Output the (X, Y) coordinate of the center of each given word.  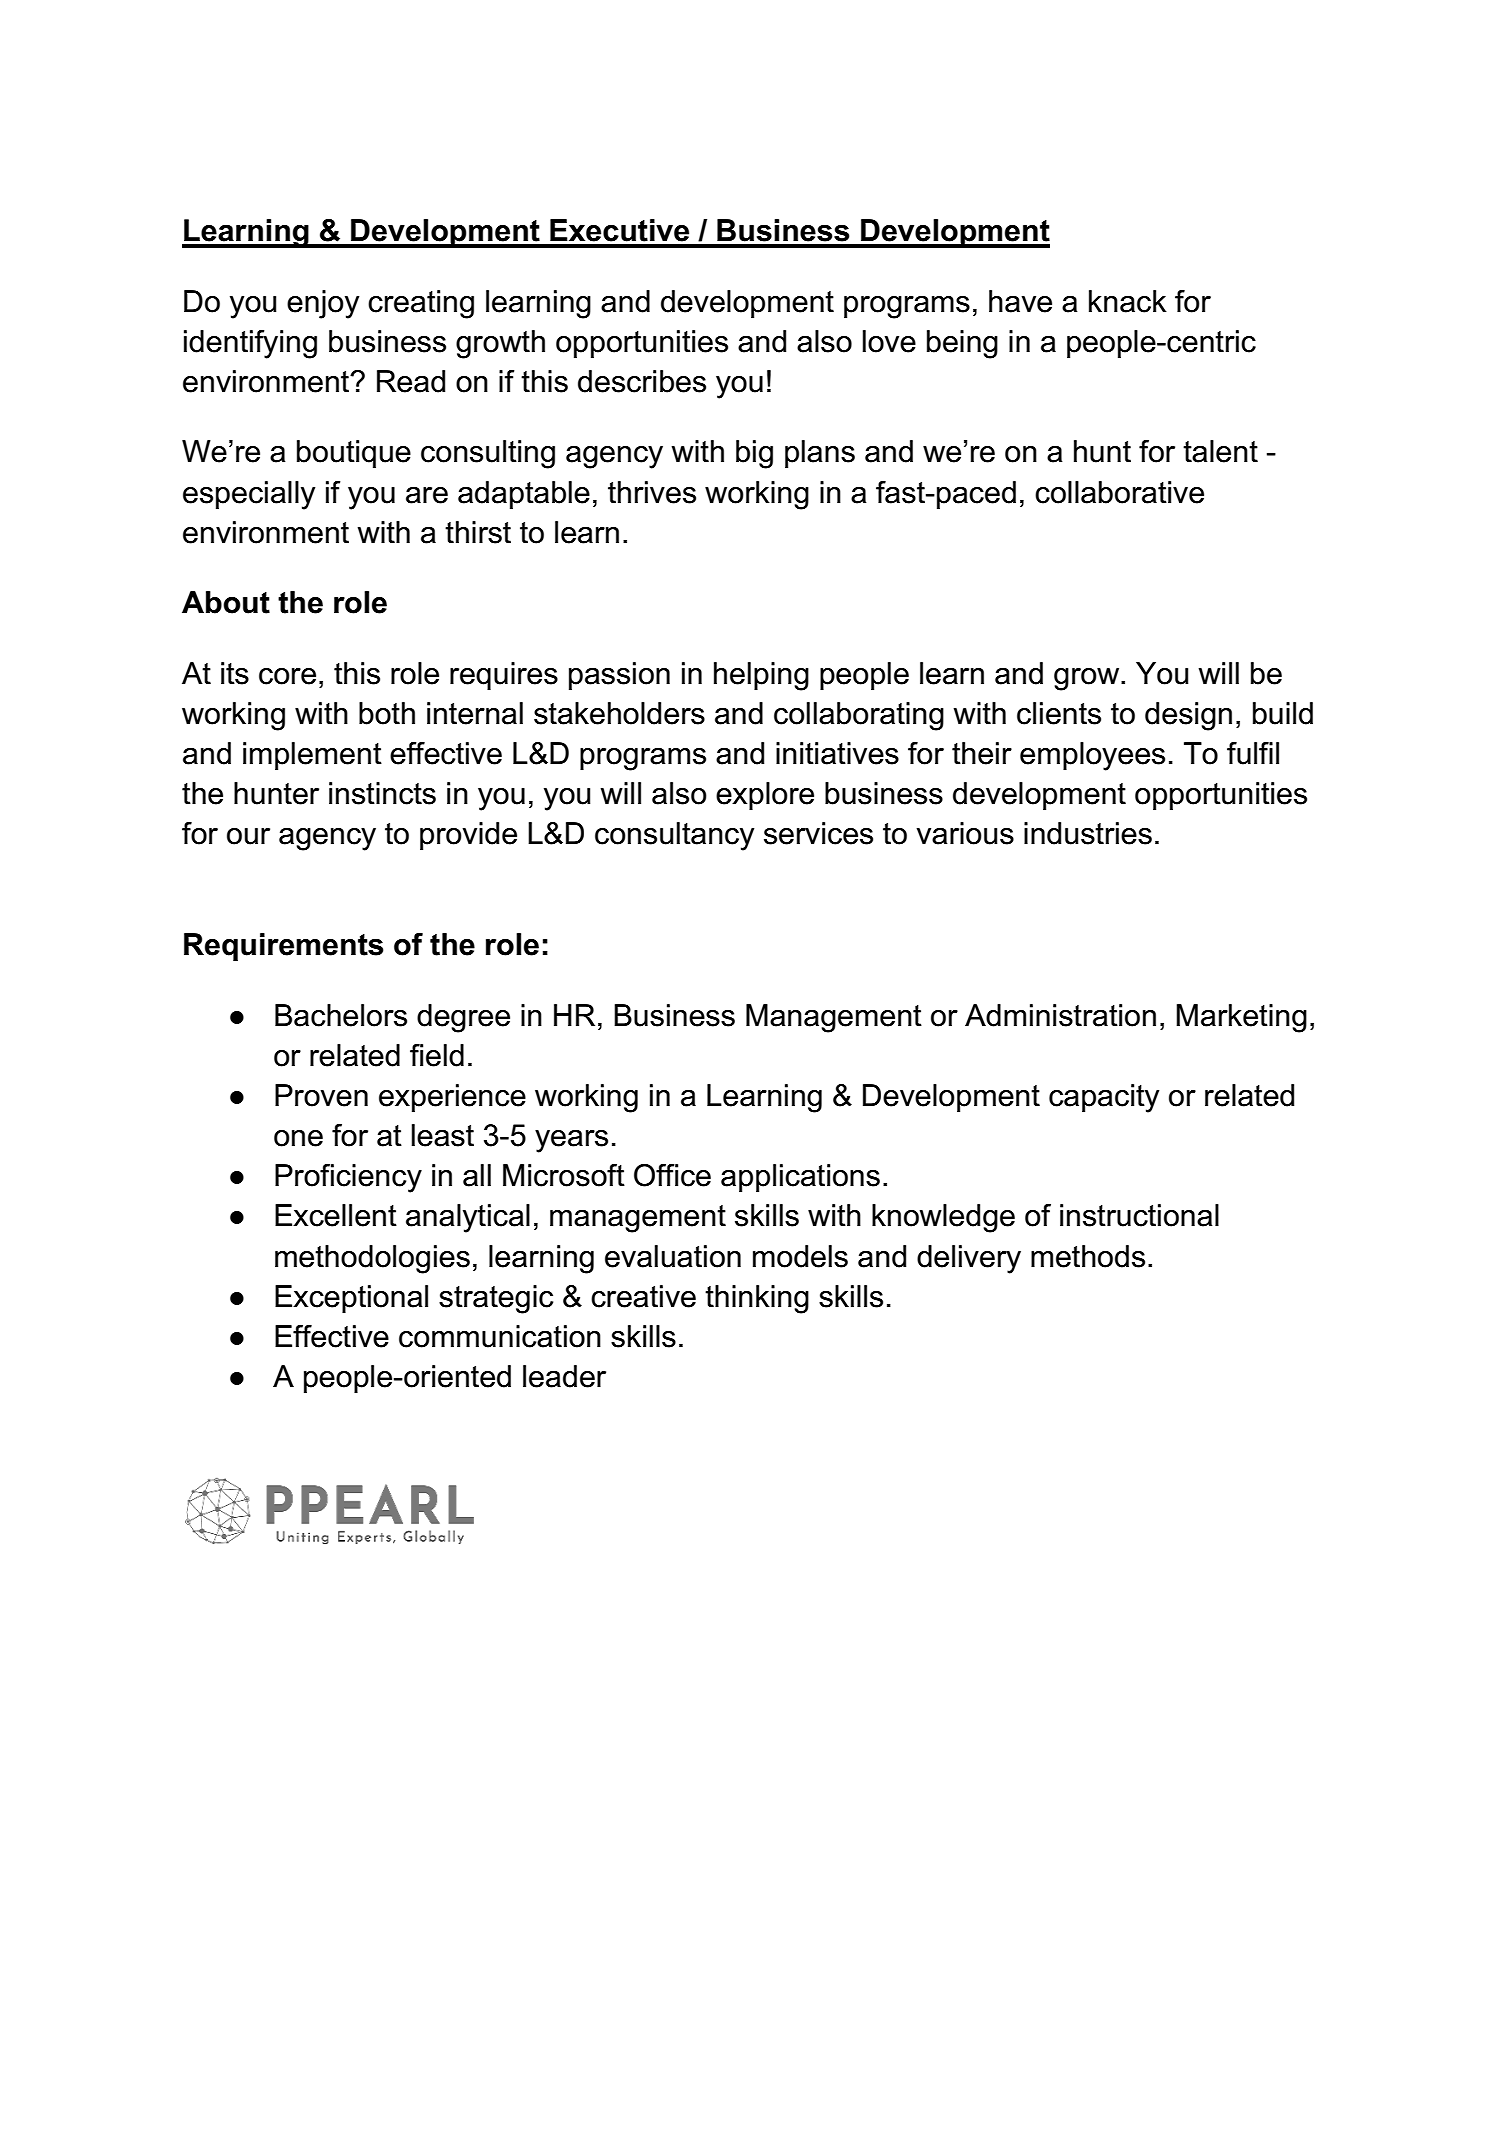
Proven (321, 1095)
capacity (1104, 1098)
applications (800, 1178)
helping (761, 676)
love (889, 341)
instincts (382, 793)
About (226, 602)
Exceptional (351, 1299)
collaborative (1119, 492)
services (818, 833)
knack (1128, 301)
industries (1088, 833)
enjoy (323, 304)
